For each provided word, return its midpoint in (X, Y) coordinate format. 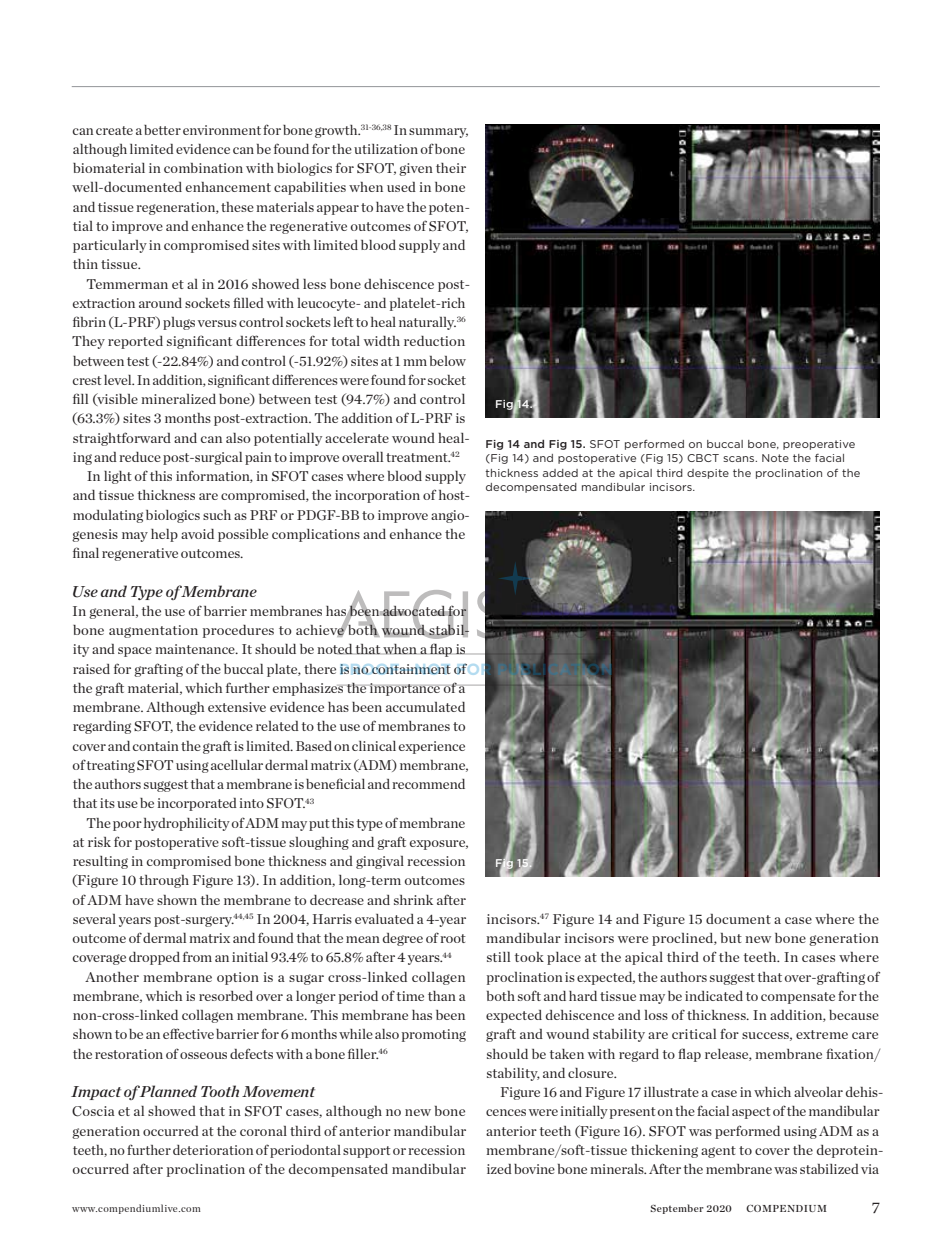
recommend (428, 784)
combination (203, 168)
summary (438, 133)
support (366, 1152)
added (560, 473)
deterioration (213, 1150)
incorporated (197, 804)
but (731, 938)
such (217, 515)
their (451, 168)
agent (718, 1152)
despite (708, 474)
